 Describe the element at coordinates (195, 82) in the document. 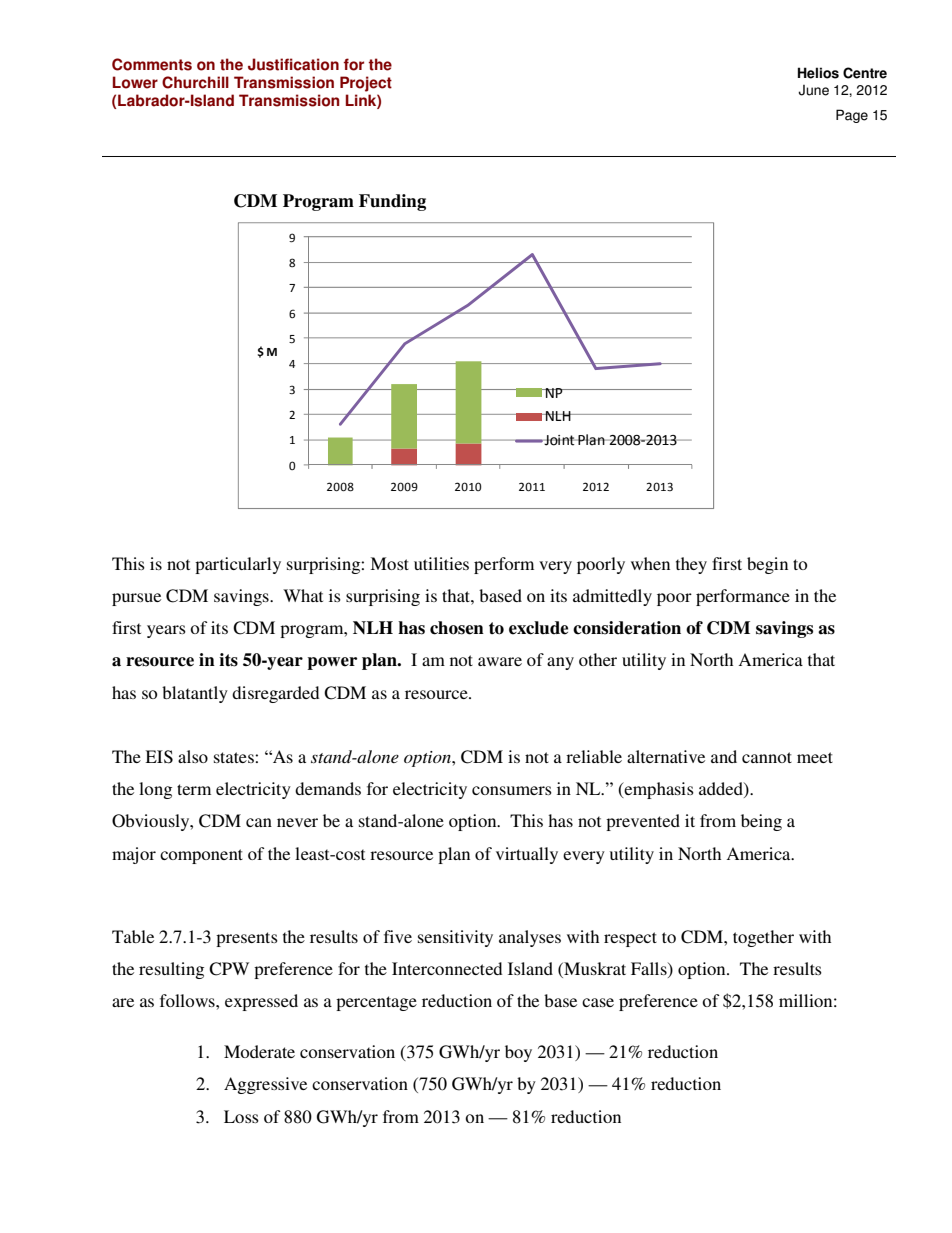

I see `Churchill` at that location.
